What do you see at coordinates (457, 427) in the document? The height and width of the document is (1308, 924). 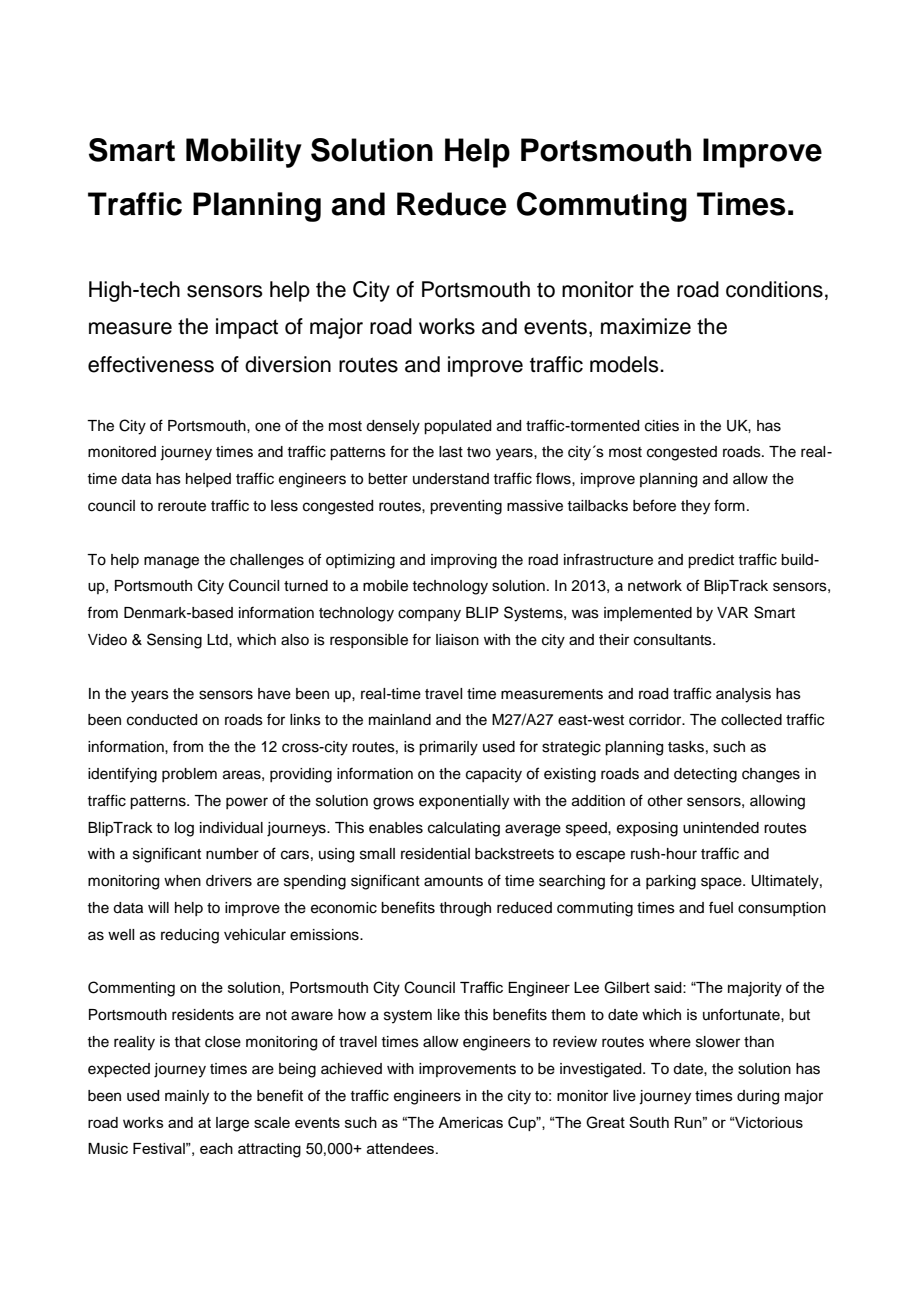 I see `populated` at bounding box center [457, 427].
